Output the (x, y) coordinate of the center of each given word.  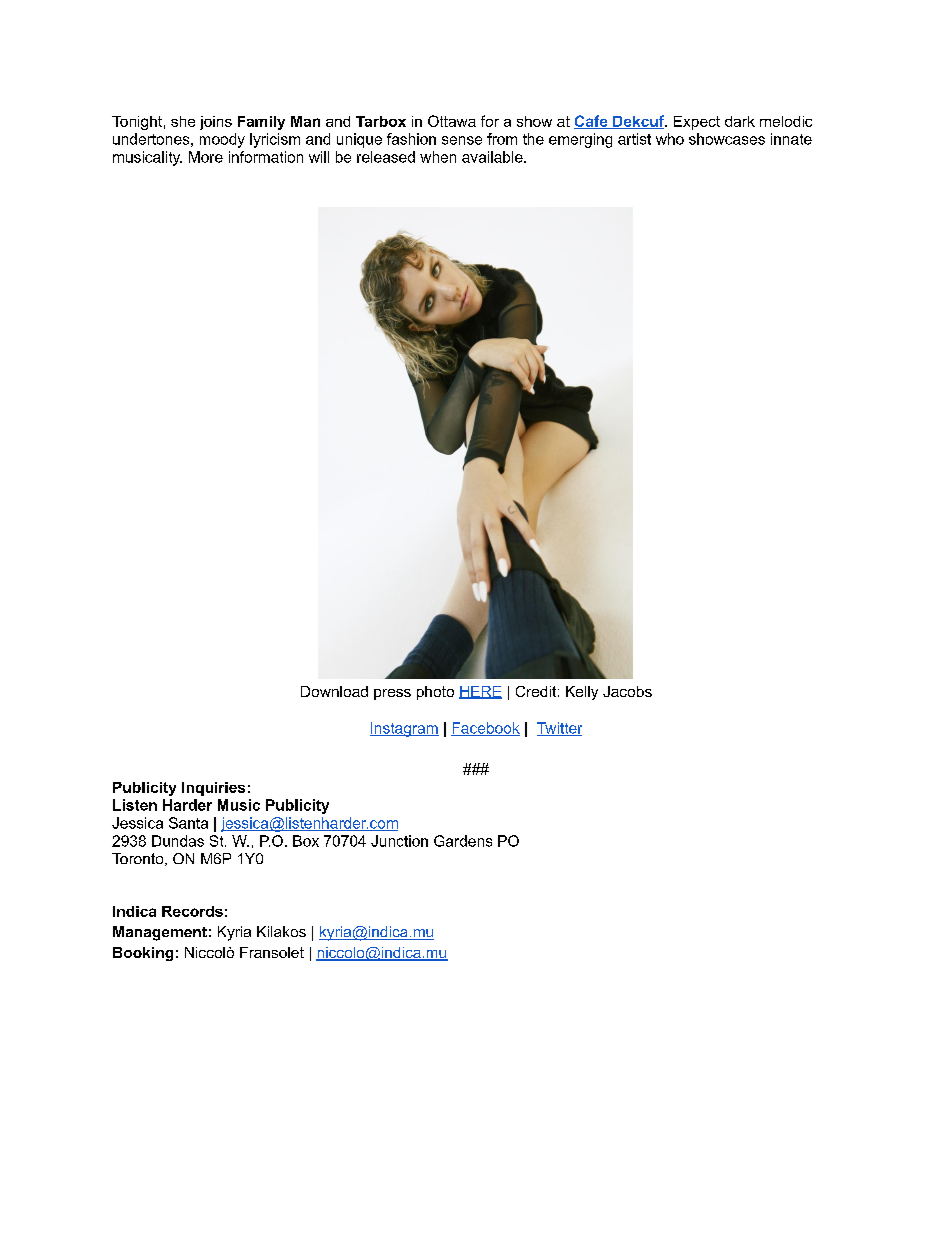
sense (462, 140)
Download (334, 691)
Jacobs (627, 691)
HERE (480, 692)
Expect (697, 123)
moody (222, 140)
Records (192, 911)
